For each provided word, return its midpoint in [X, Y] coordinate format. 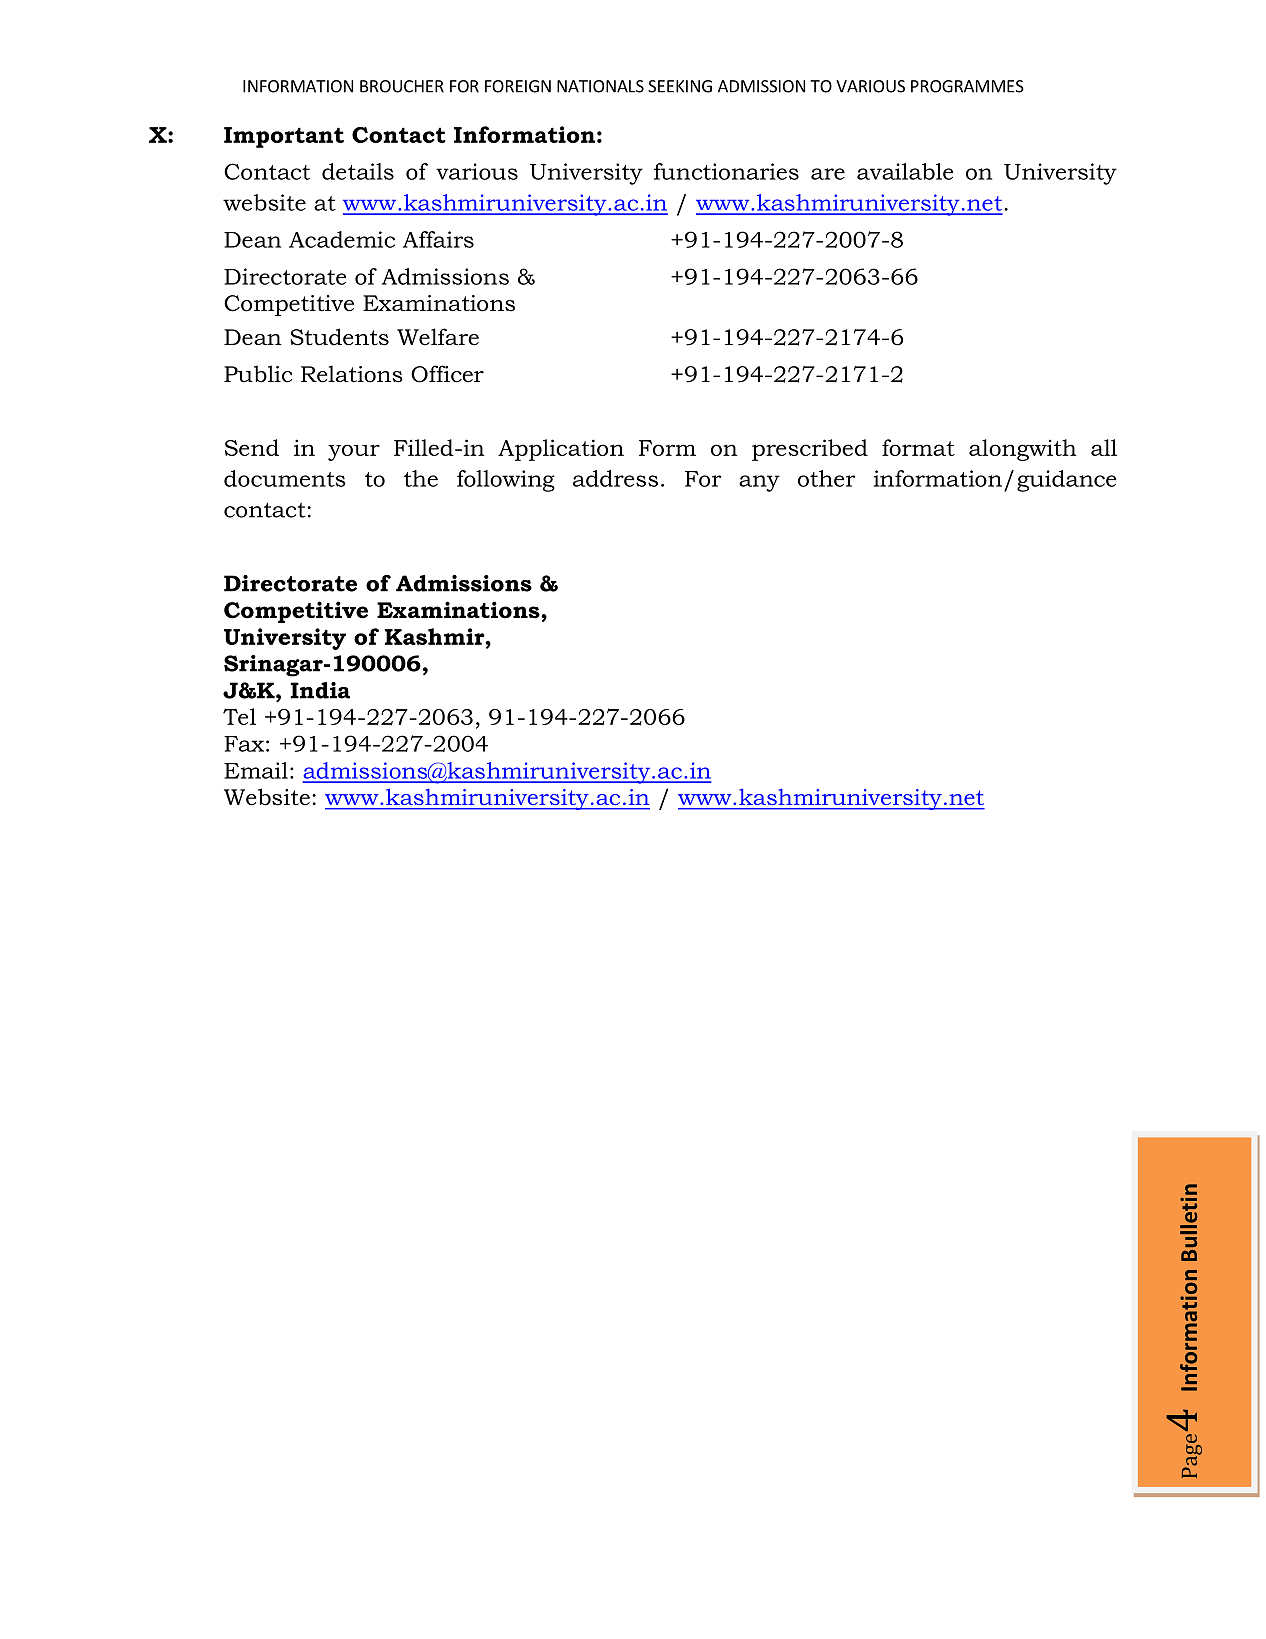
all [1104, 447]
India [320, 690]
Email [256, 770]
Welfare [438, 337]
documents [285, 478]
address [615, 478]
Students [339, 337]
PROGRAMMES [967, 86]
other [827, 478]
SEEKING [680, 86]
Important [284, 137]
